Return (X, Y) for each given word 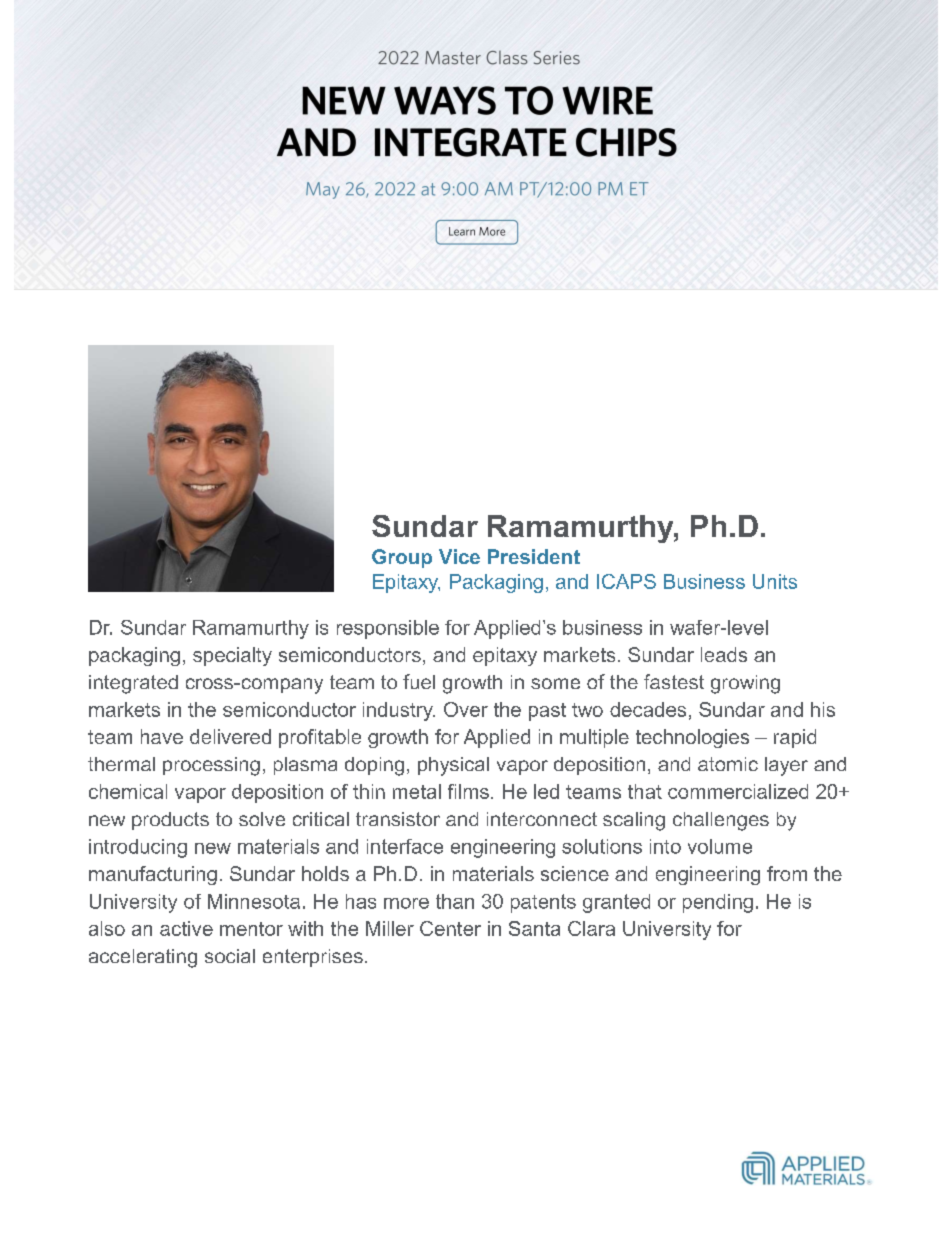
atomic (728, 764)
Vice (459, 556)
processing (211, 766)
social (230, 956)
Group (402, 558)
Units (775, 581)
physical (453, 766)
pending (718, 903)
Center (450, 928)
